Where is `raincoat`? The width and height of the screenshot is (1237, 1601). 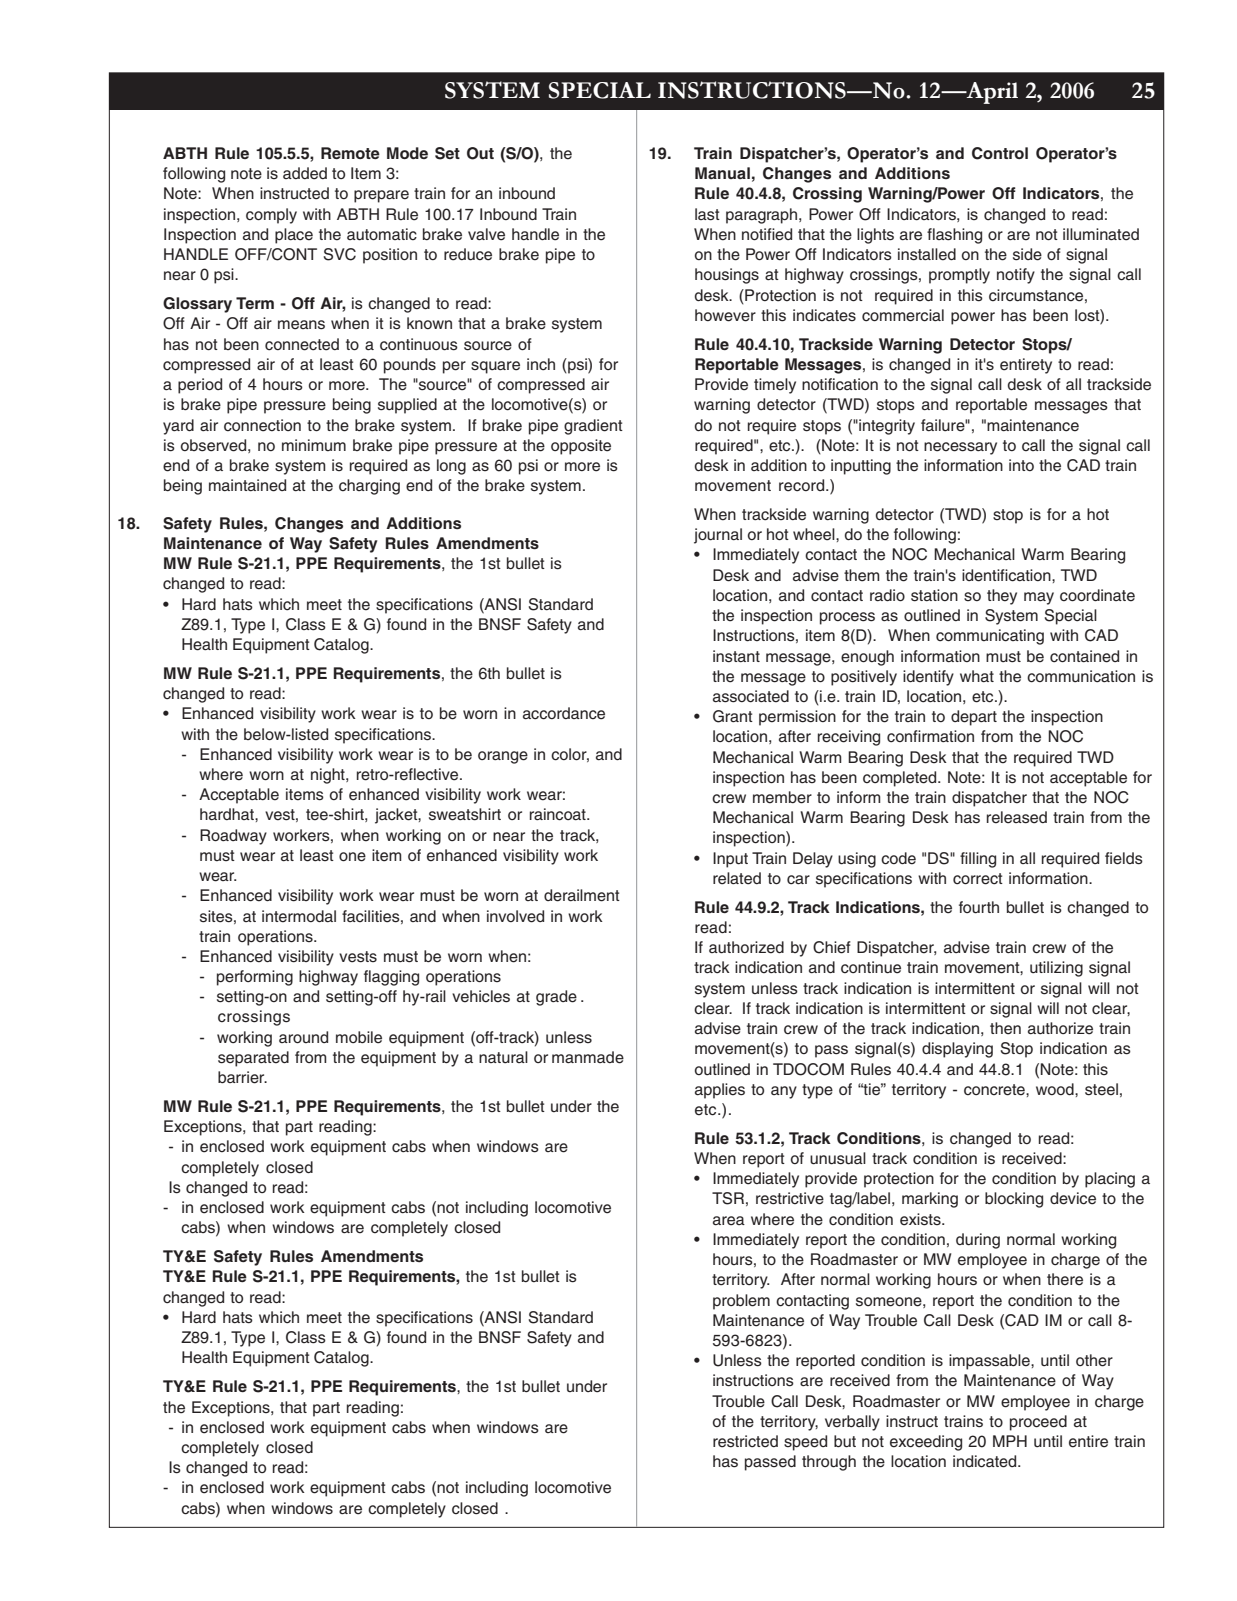 raincoat is located at coordinates (559, 814).
